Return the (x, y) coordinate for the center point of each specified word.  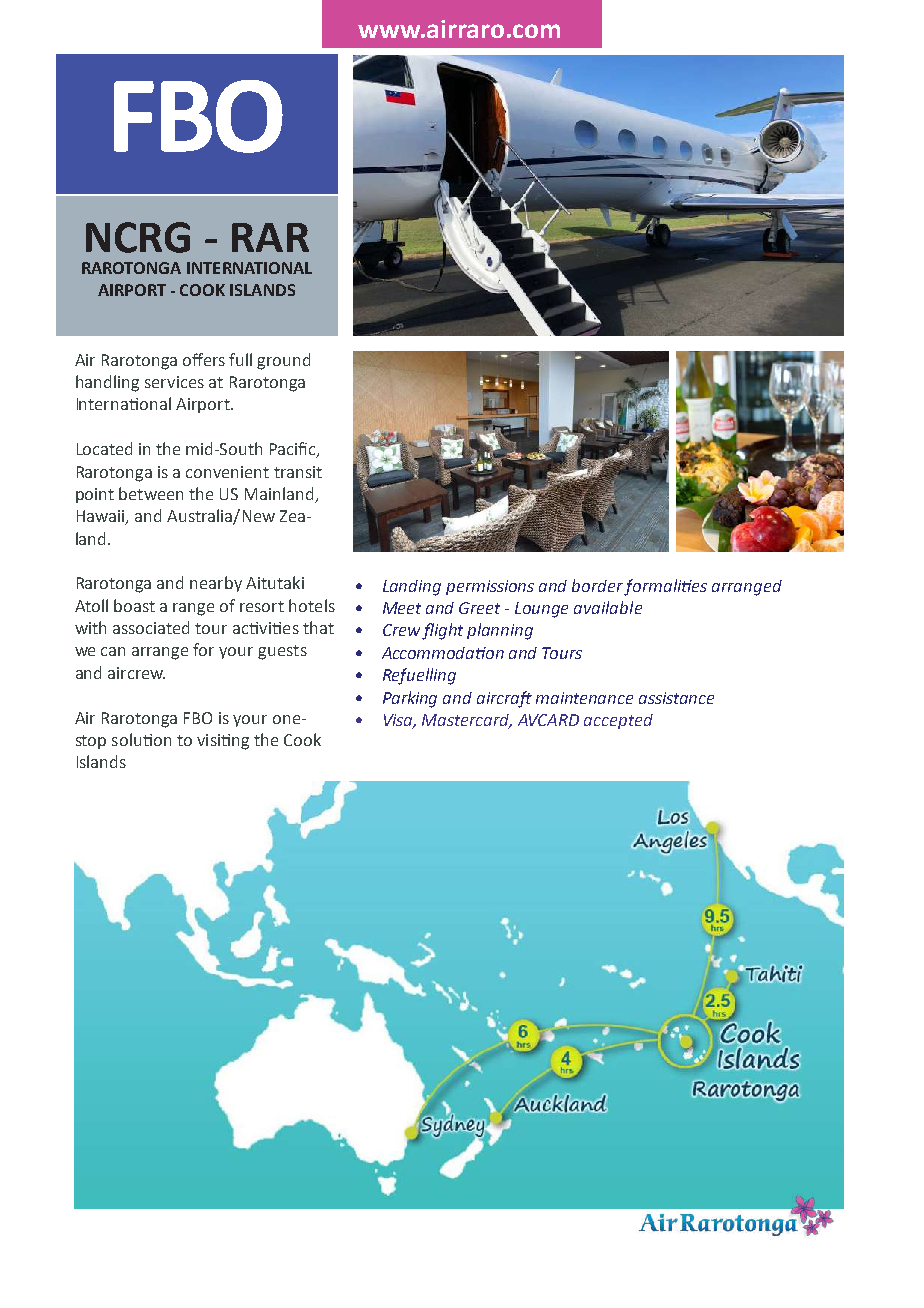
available (608, 607)
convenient (227, 472)
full (240, 359)
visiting (223, 742)
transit (298, 472)
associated (151, 627)
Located (104, 448)
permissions (490, 587)
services (174, 382)
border (597, 585)
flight (442, 631)
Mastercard (467, 721)
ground (283, 361)
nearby (216, 584)
